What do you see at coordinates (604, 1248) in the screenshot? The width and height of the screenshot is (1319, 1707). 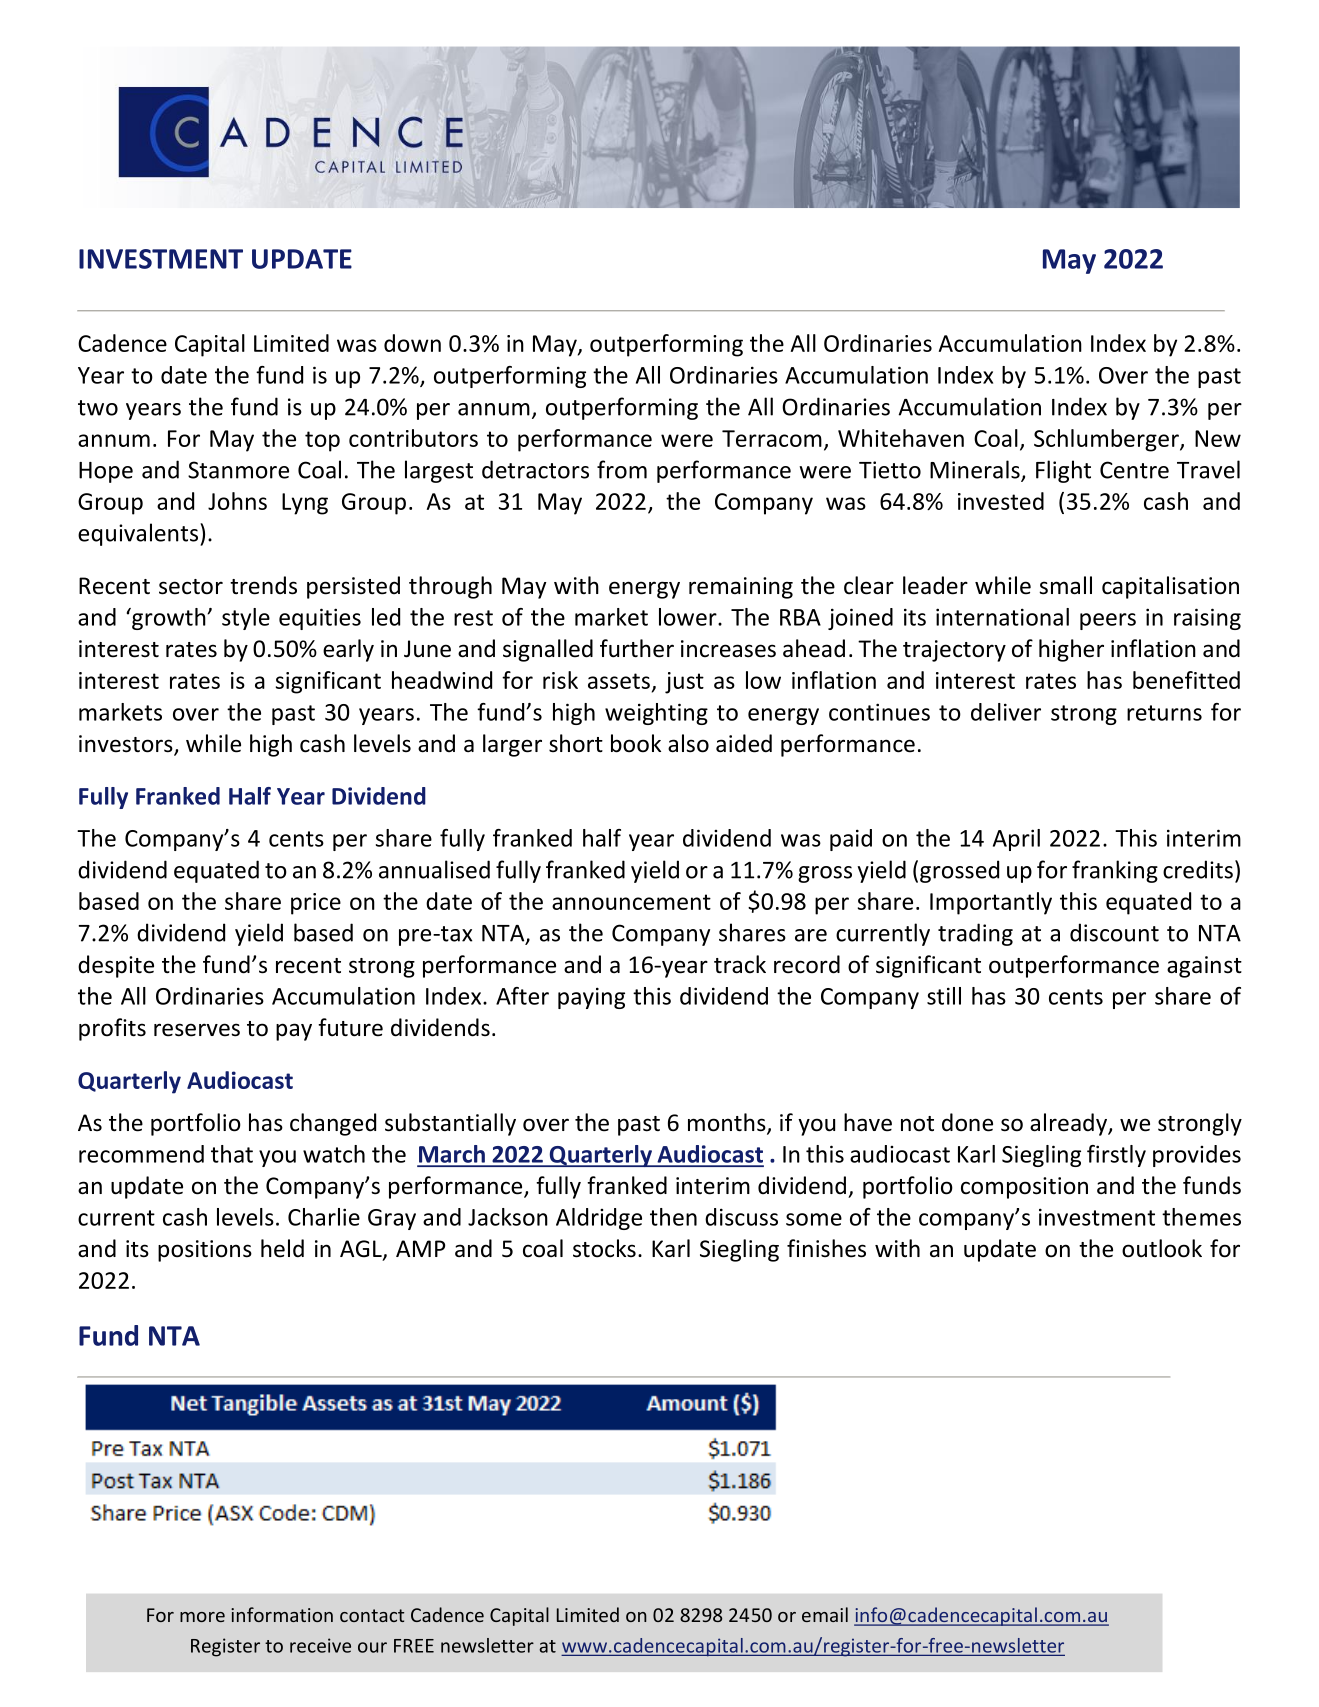 I see `stocks` at bounding box center [604, 1248].
